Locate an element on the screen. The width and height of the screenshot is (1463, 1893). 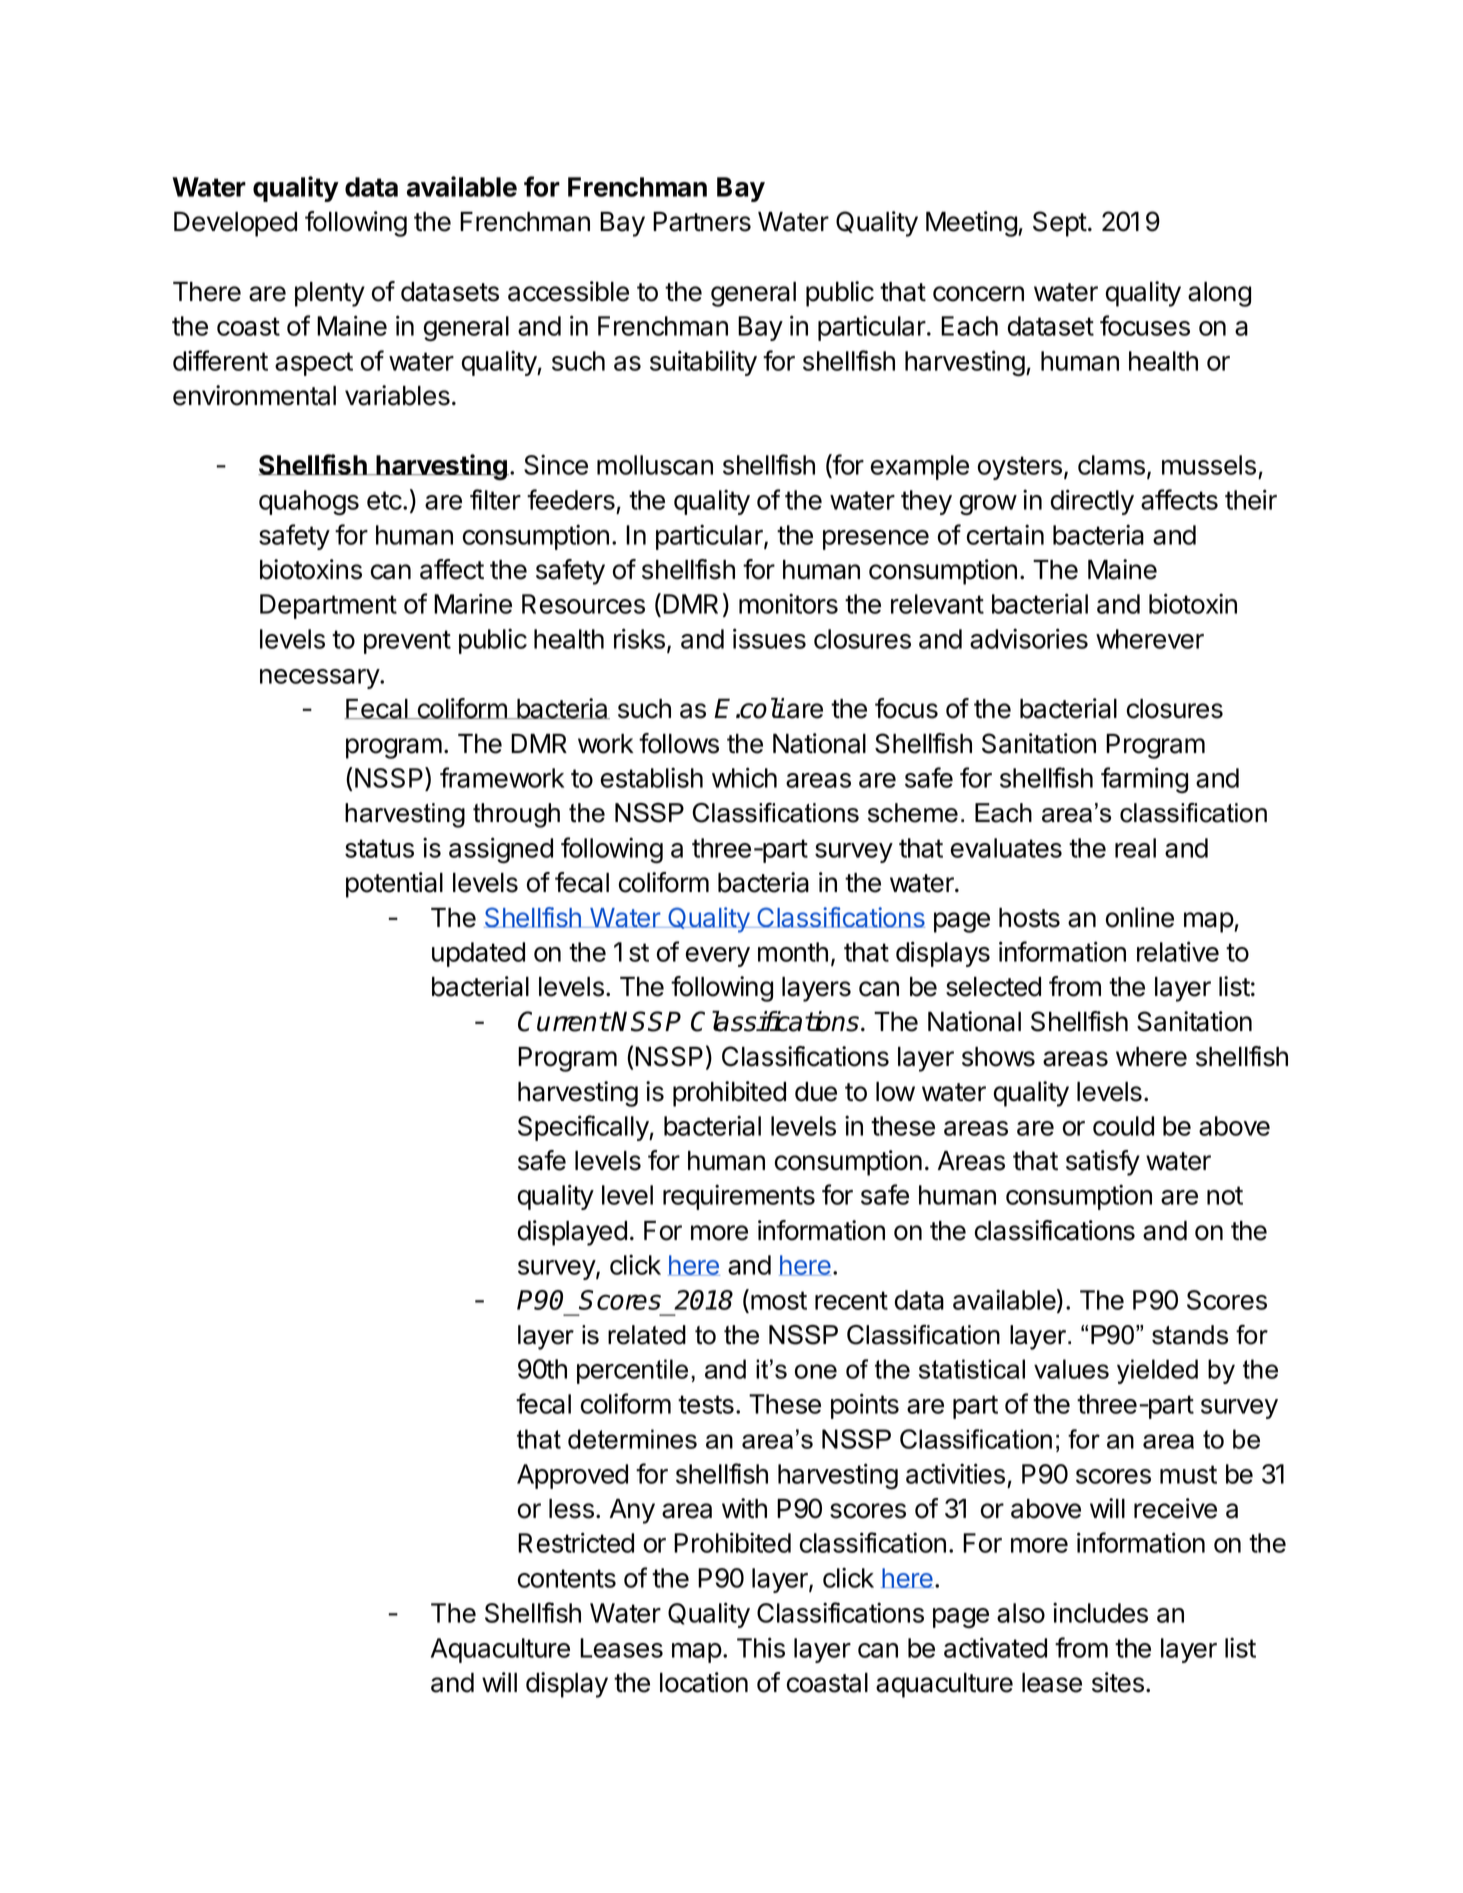
suitability is located at coordinates (703, 363).
